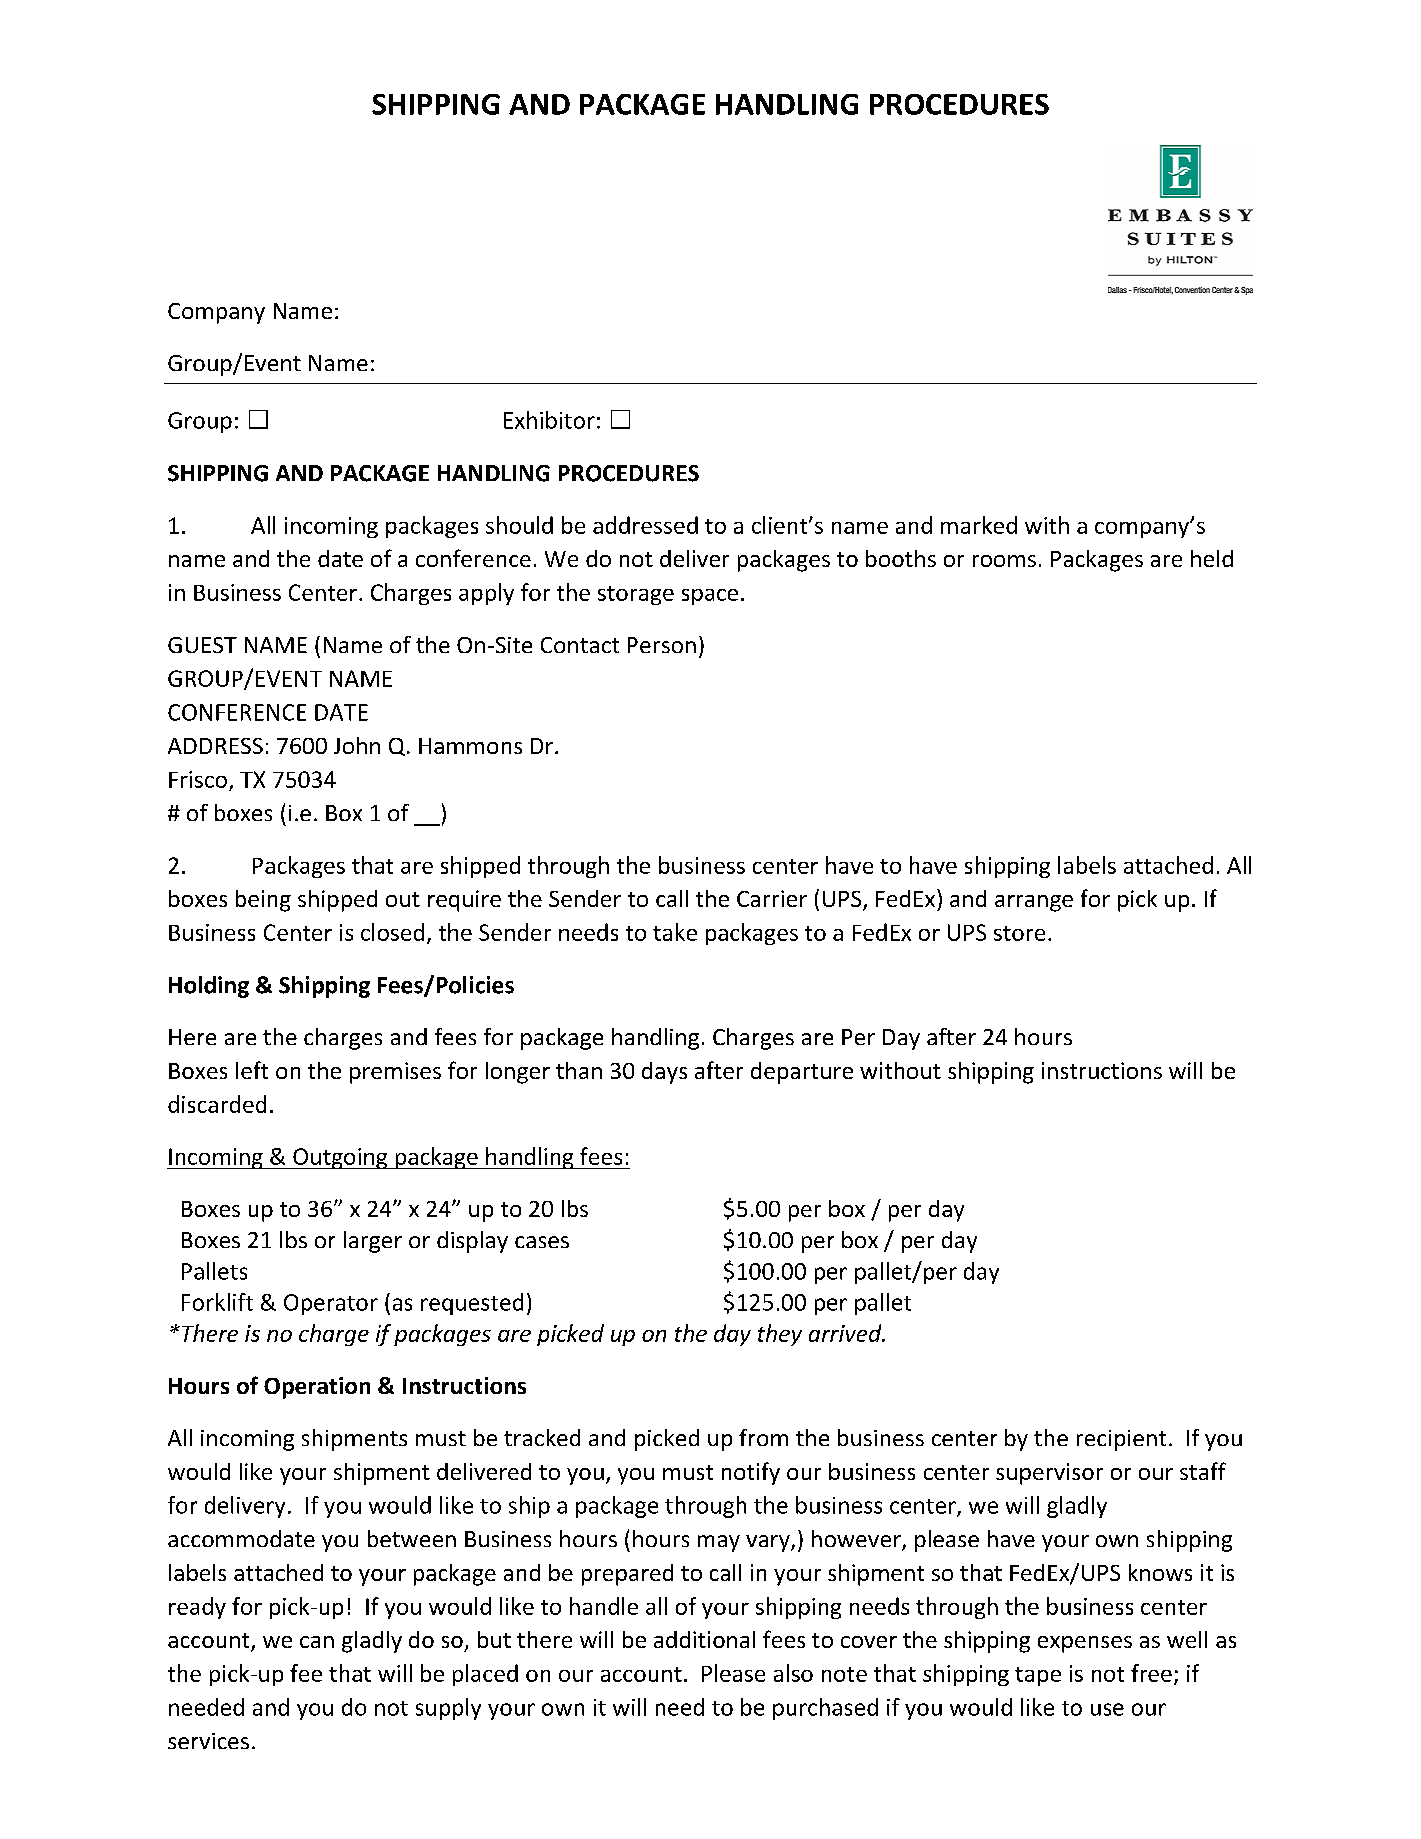 The width and height of the image is (1421, 1839). I want to click on recipient, so click(1121, 1440).
